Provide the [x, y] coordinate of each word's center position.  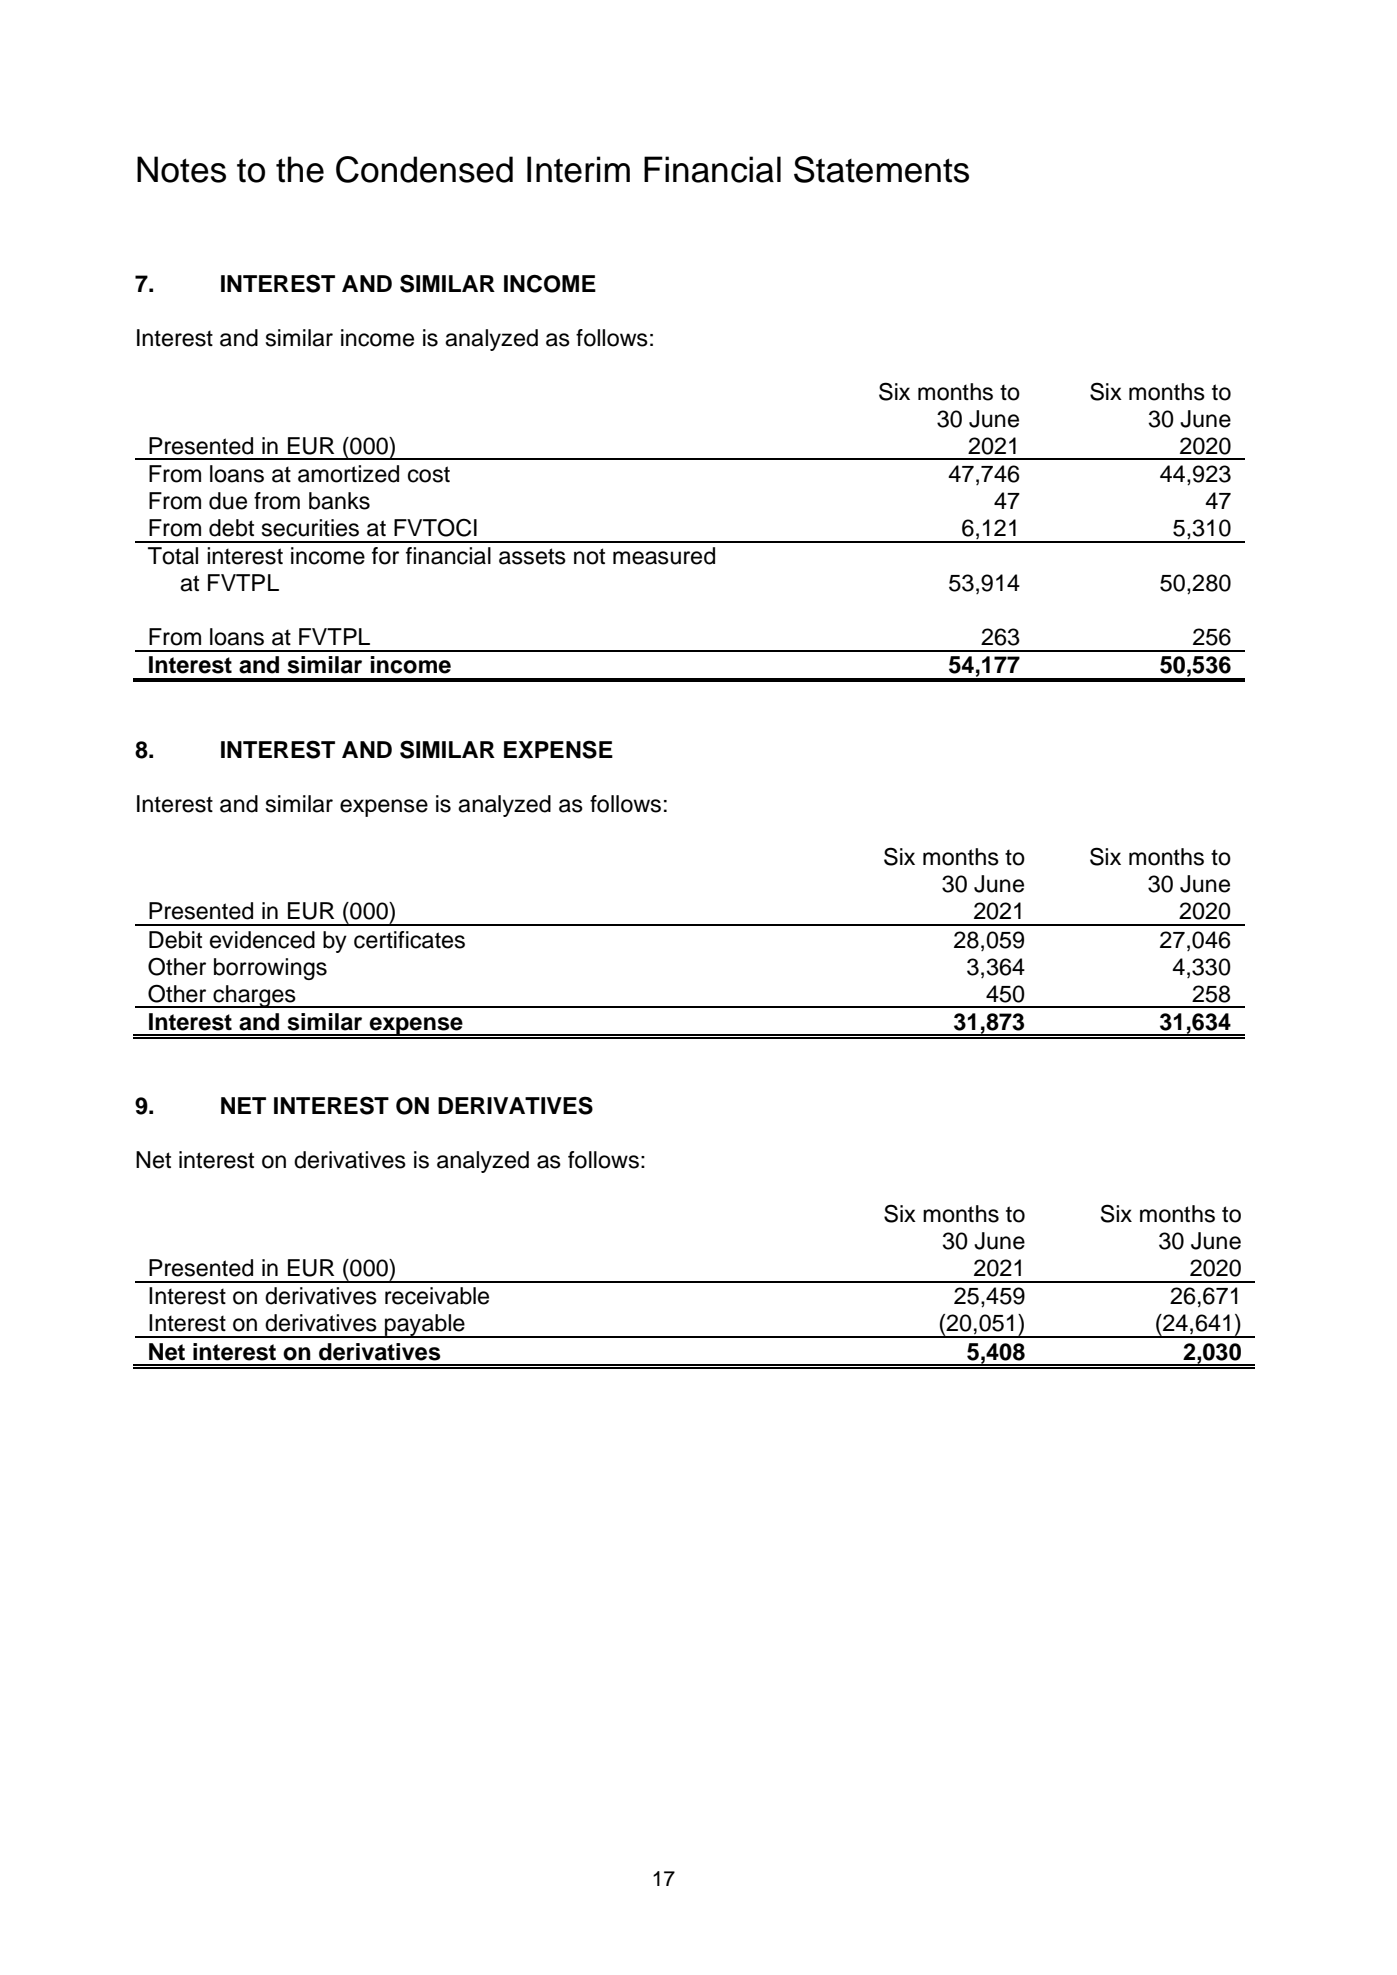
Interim [578, 169]
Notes [181, 169]
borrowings [270, 969]
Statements [881, 169]
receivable [437, 1296]
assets [532, 556]
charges [254, 996]
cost [429, 474]
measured [664, 556]
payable [425, 1326]
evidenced [262, 940]
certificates [409, 940]
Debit [175, 940]
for [385, 556]
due [228, 501]
